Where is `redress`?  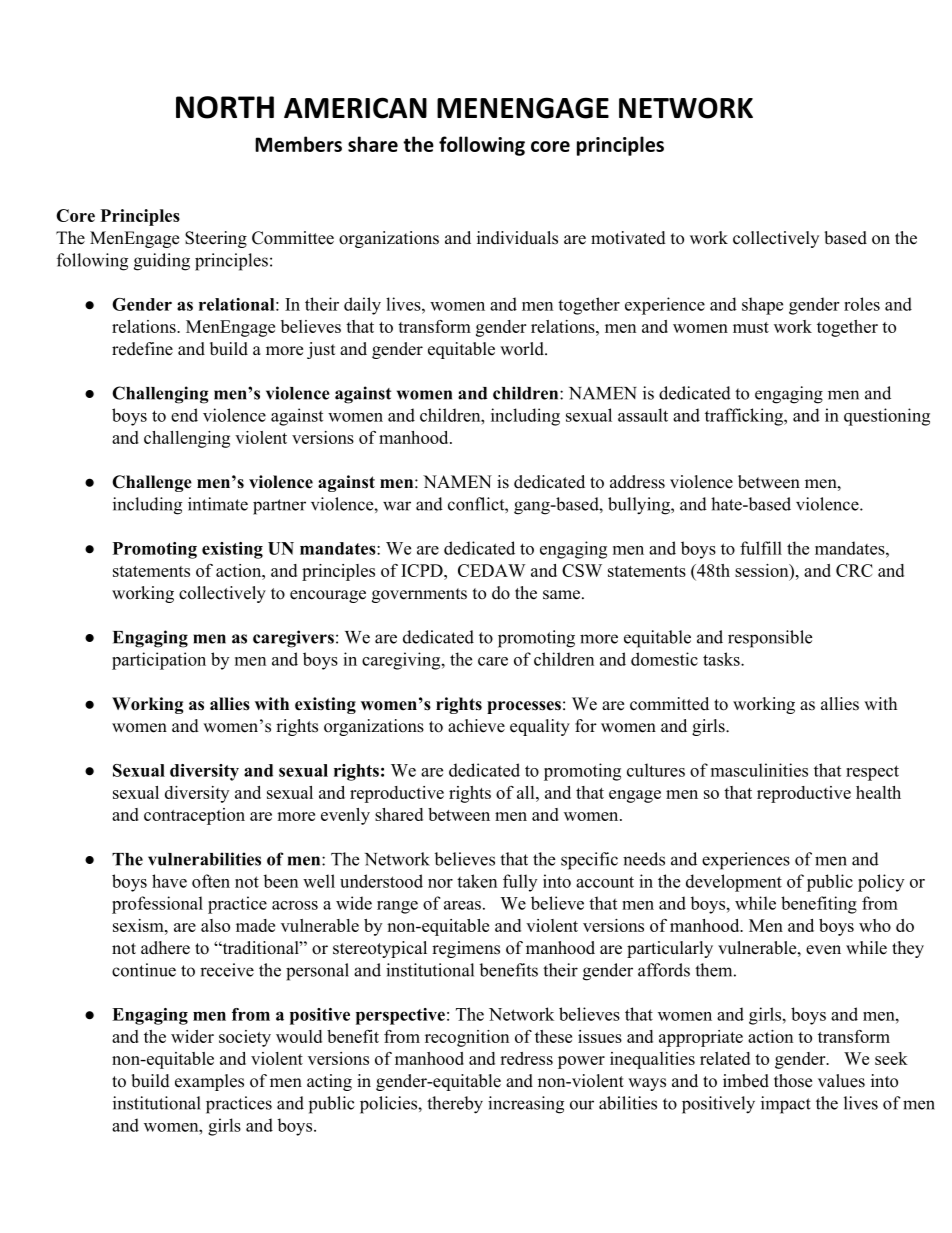 redress is located at coordinates (526, 1058).
